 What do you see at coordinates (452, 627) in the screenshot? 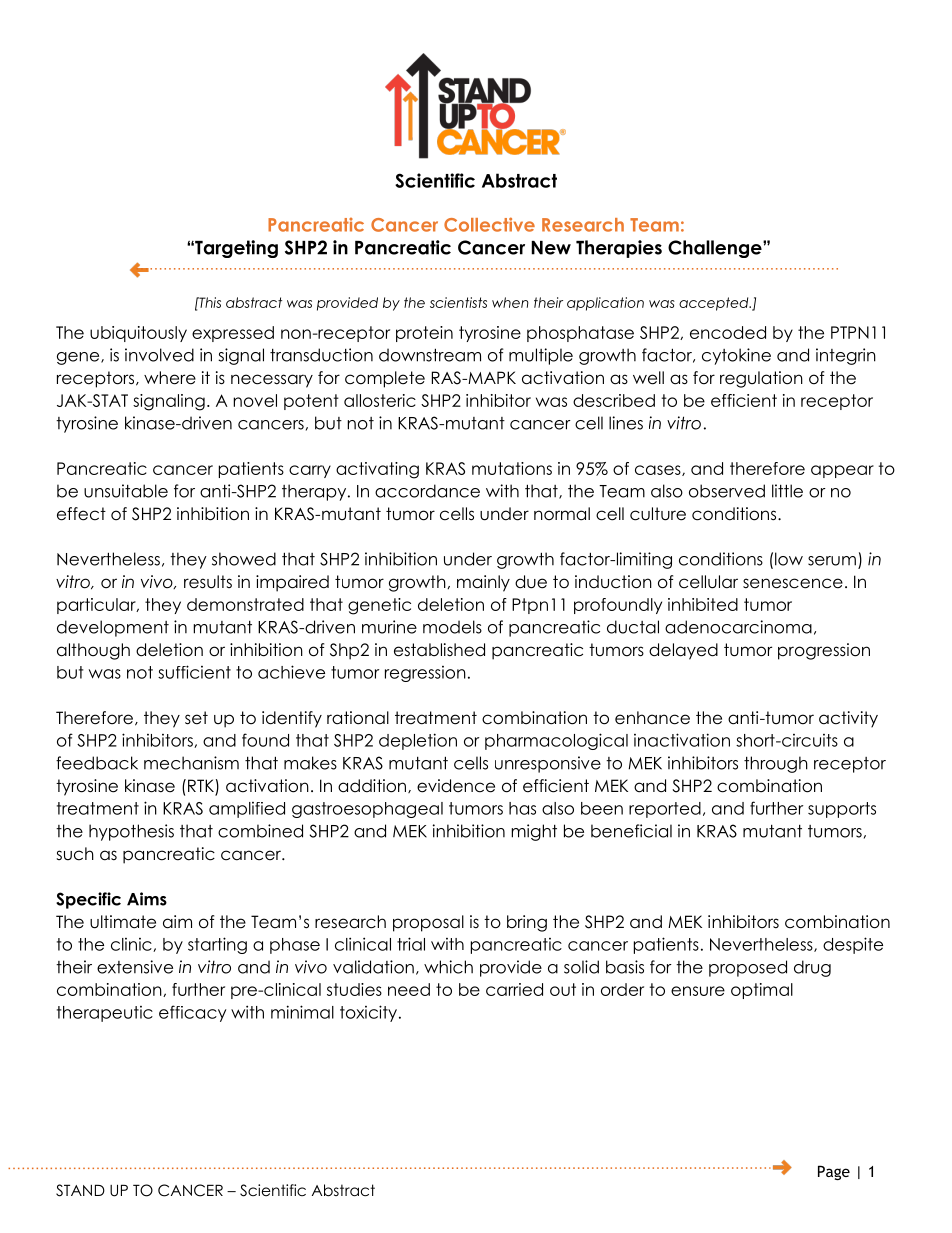
I see `models` at bounding box center [452, 627].
